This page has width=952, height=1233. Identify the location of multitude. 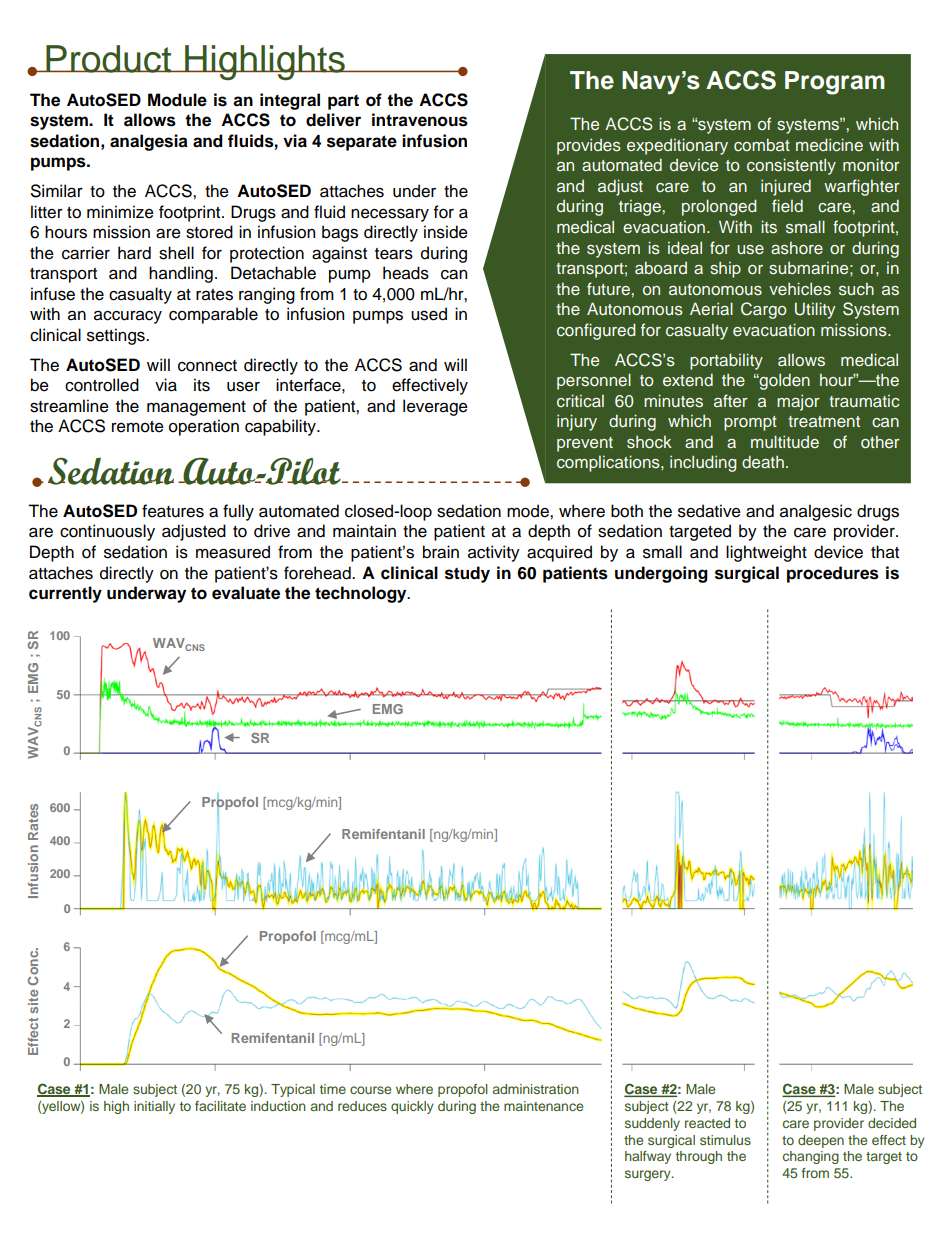
(785, 441).
